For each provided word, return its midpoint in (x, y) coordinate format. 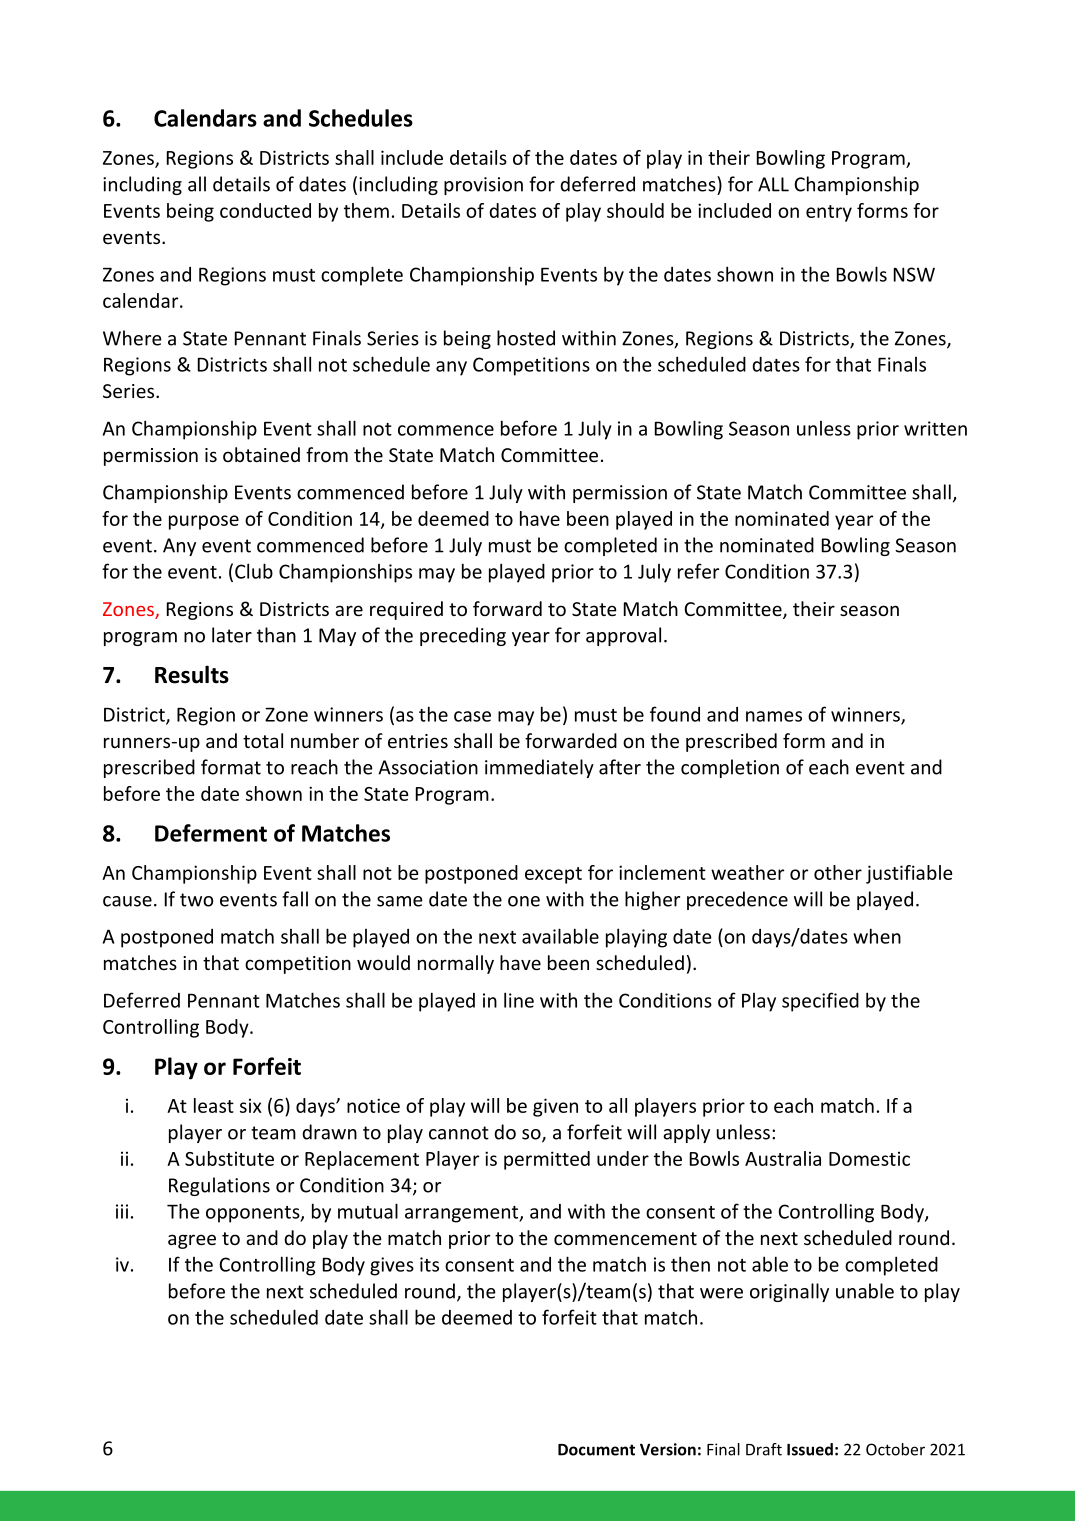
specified (820, 1002)
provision (483, 186)
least (214, 1105)
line (519, 1000)
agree (192, 1241)
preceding (463, 636)
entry (829, 213)
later (232, 635)
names (774, 716)
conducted (265, 210)
